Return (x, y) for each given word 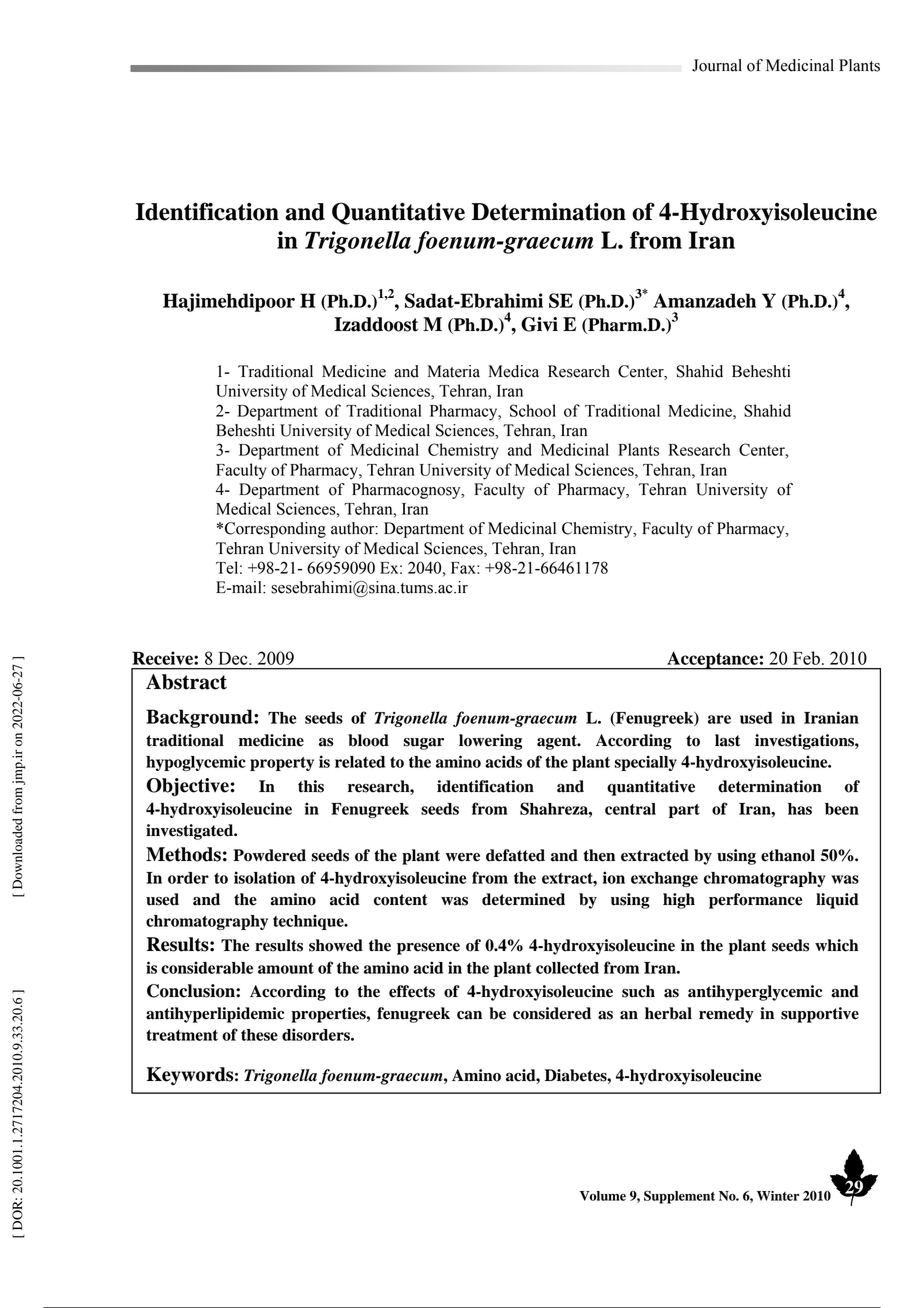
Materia (453, 371)
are (719, 719)
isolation (264, 877)
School (533, 410)
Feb (806, 658)
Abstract (186, 682)
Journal (717, 65)
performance (755, 901)
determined (523, 899)
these (259, 1035)
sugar (423, 744)
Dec (234, 658)
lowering (490, 742)
